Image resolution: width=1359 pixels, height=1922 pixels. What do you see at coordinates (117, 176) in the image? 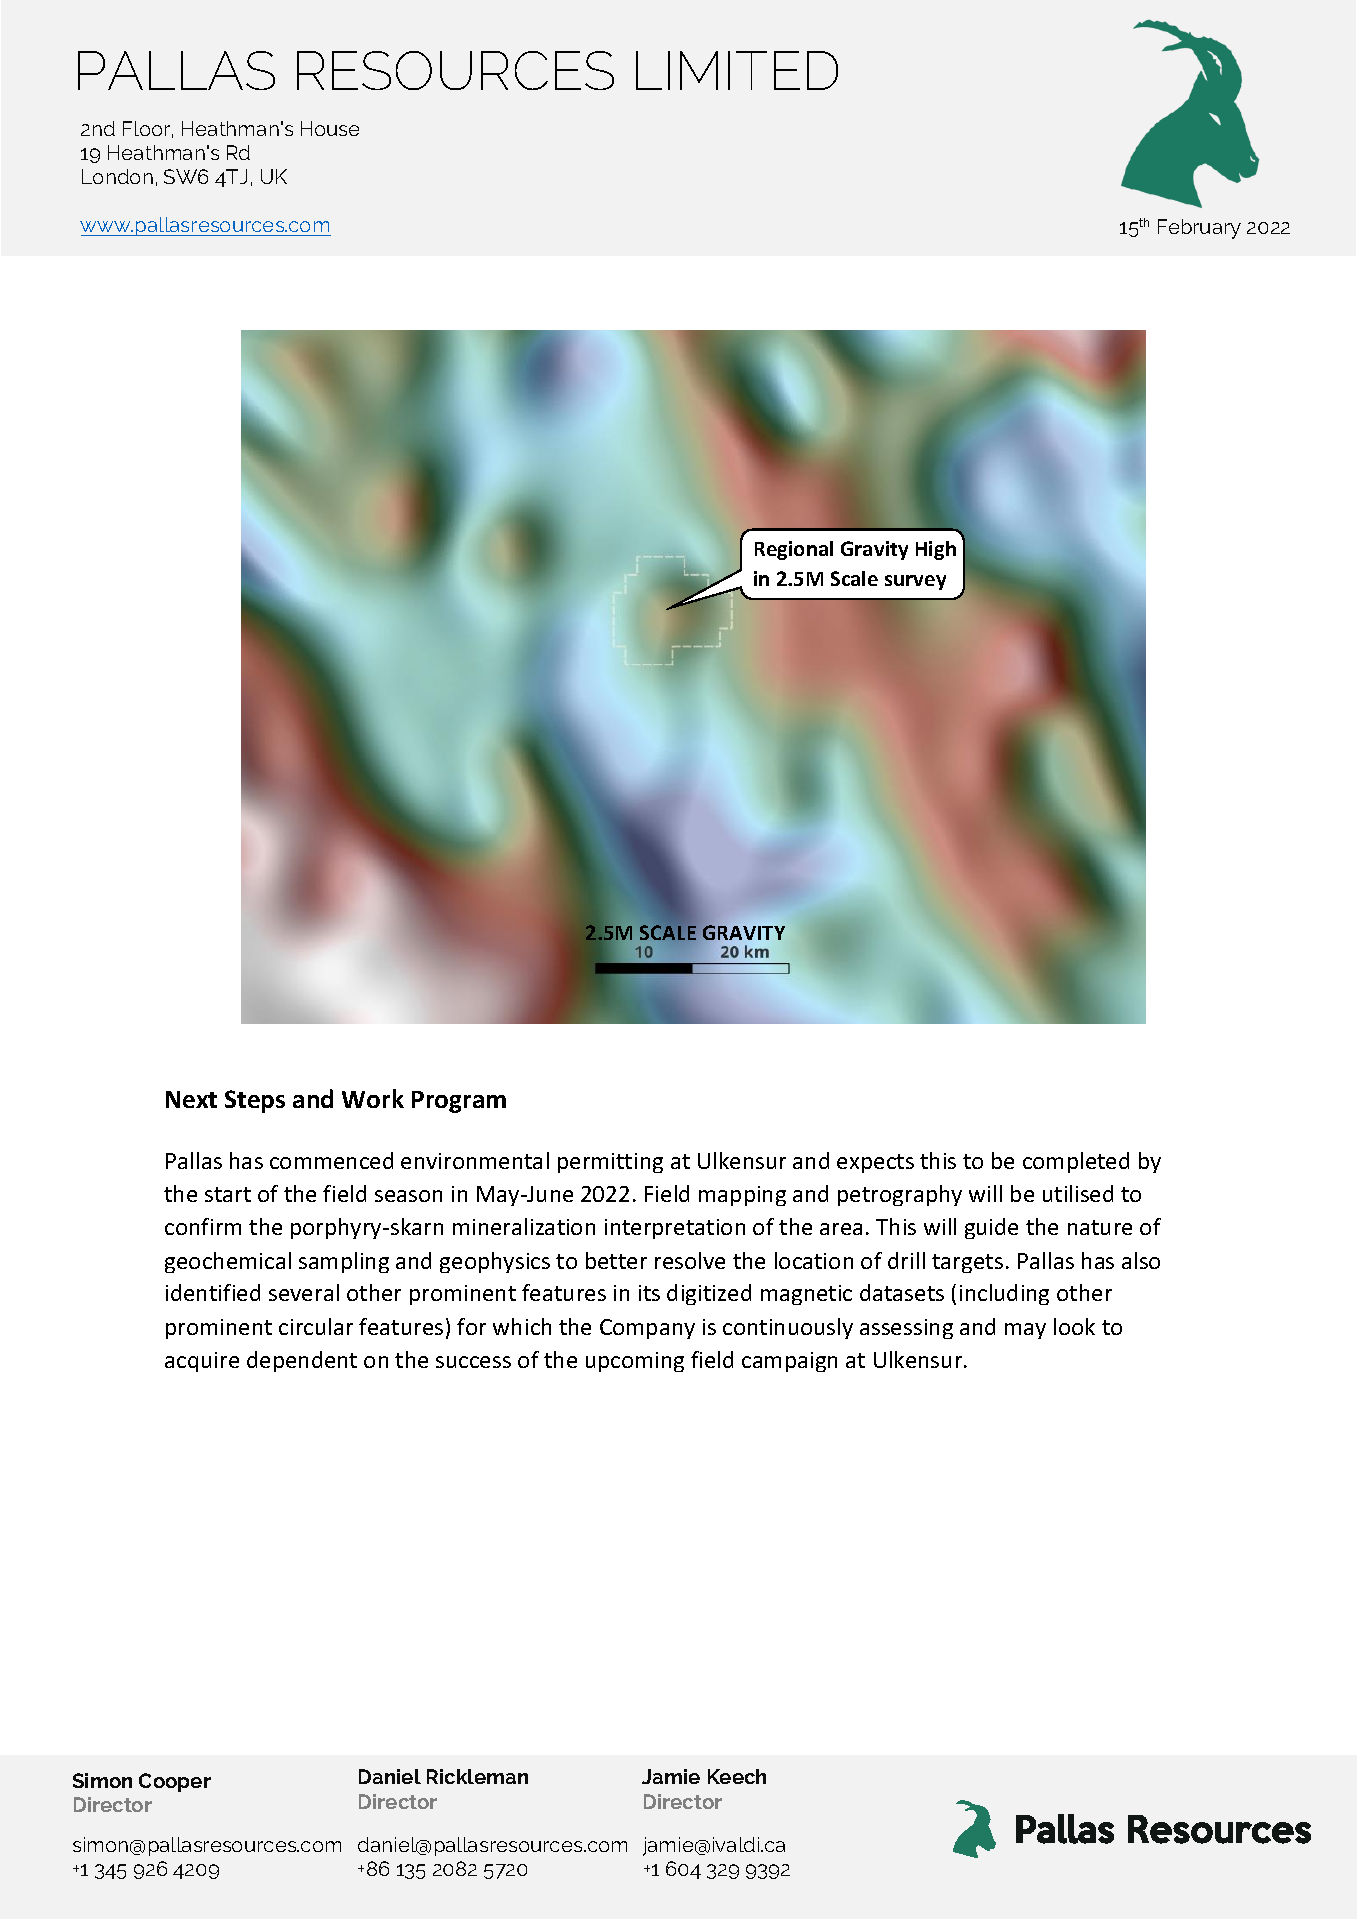
I see `London` at bounding box center [117, 176].
